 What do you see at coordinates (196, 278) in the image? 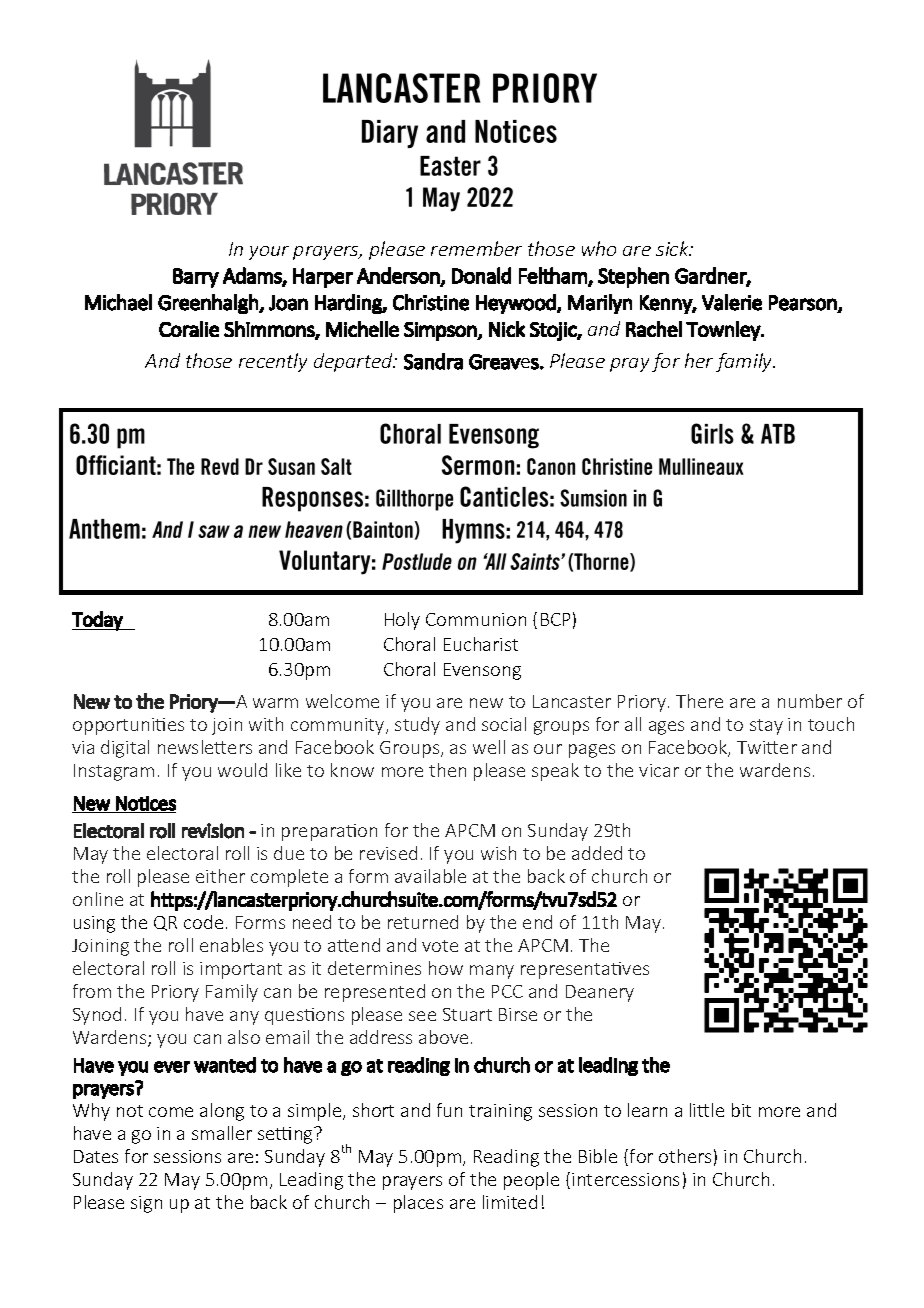
I see `Barry` at bounding box center [196, 278].
